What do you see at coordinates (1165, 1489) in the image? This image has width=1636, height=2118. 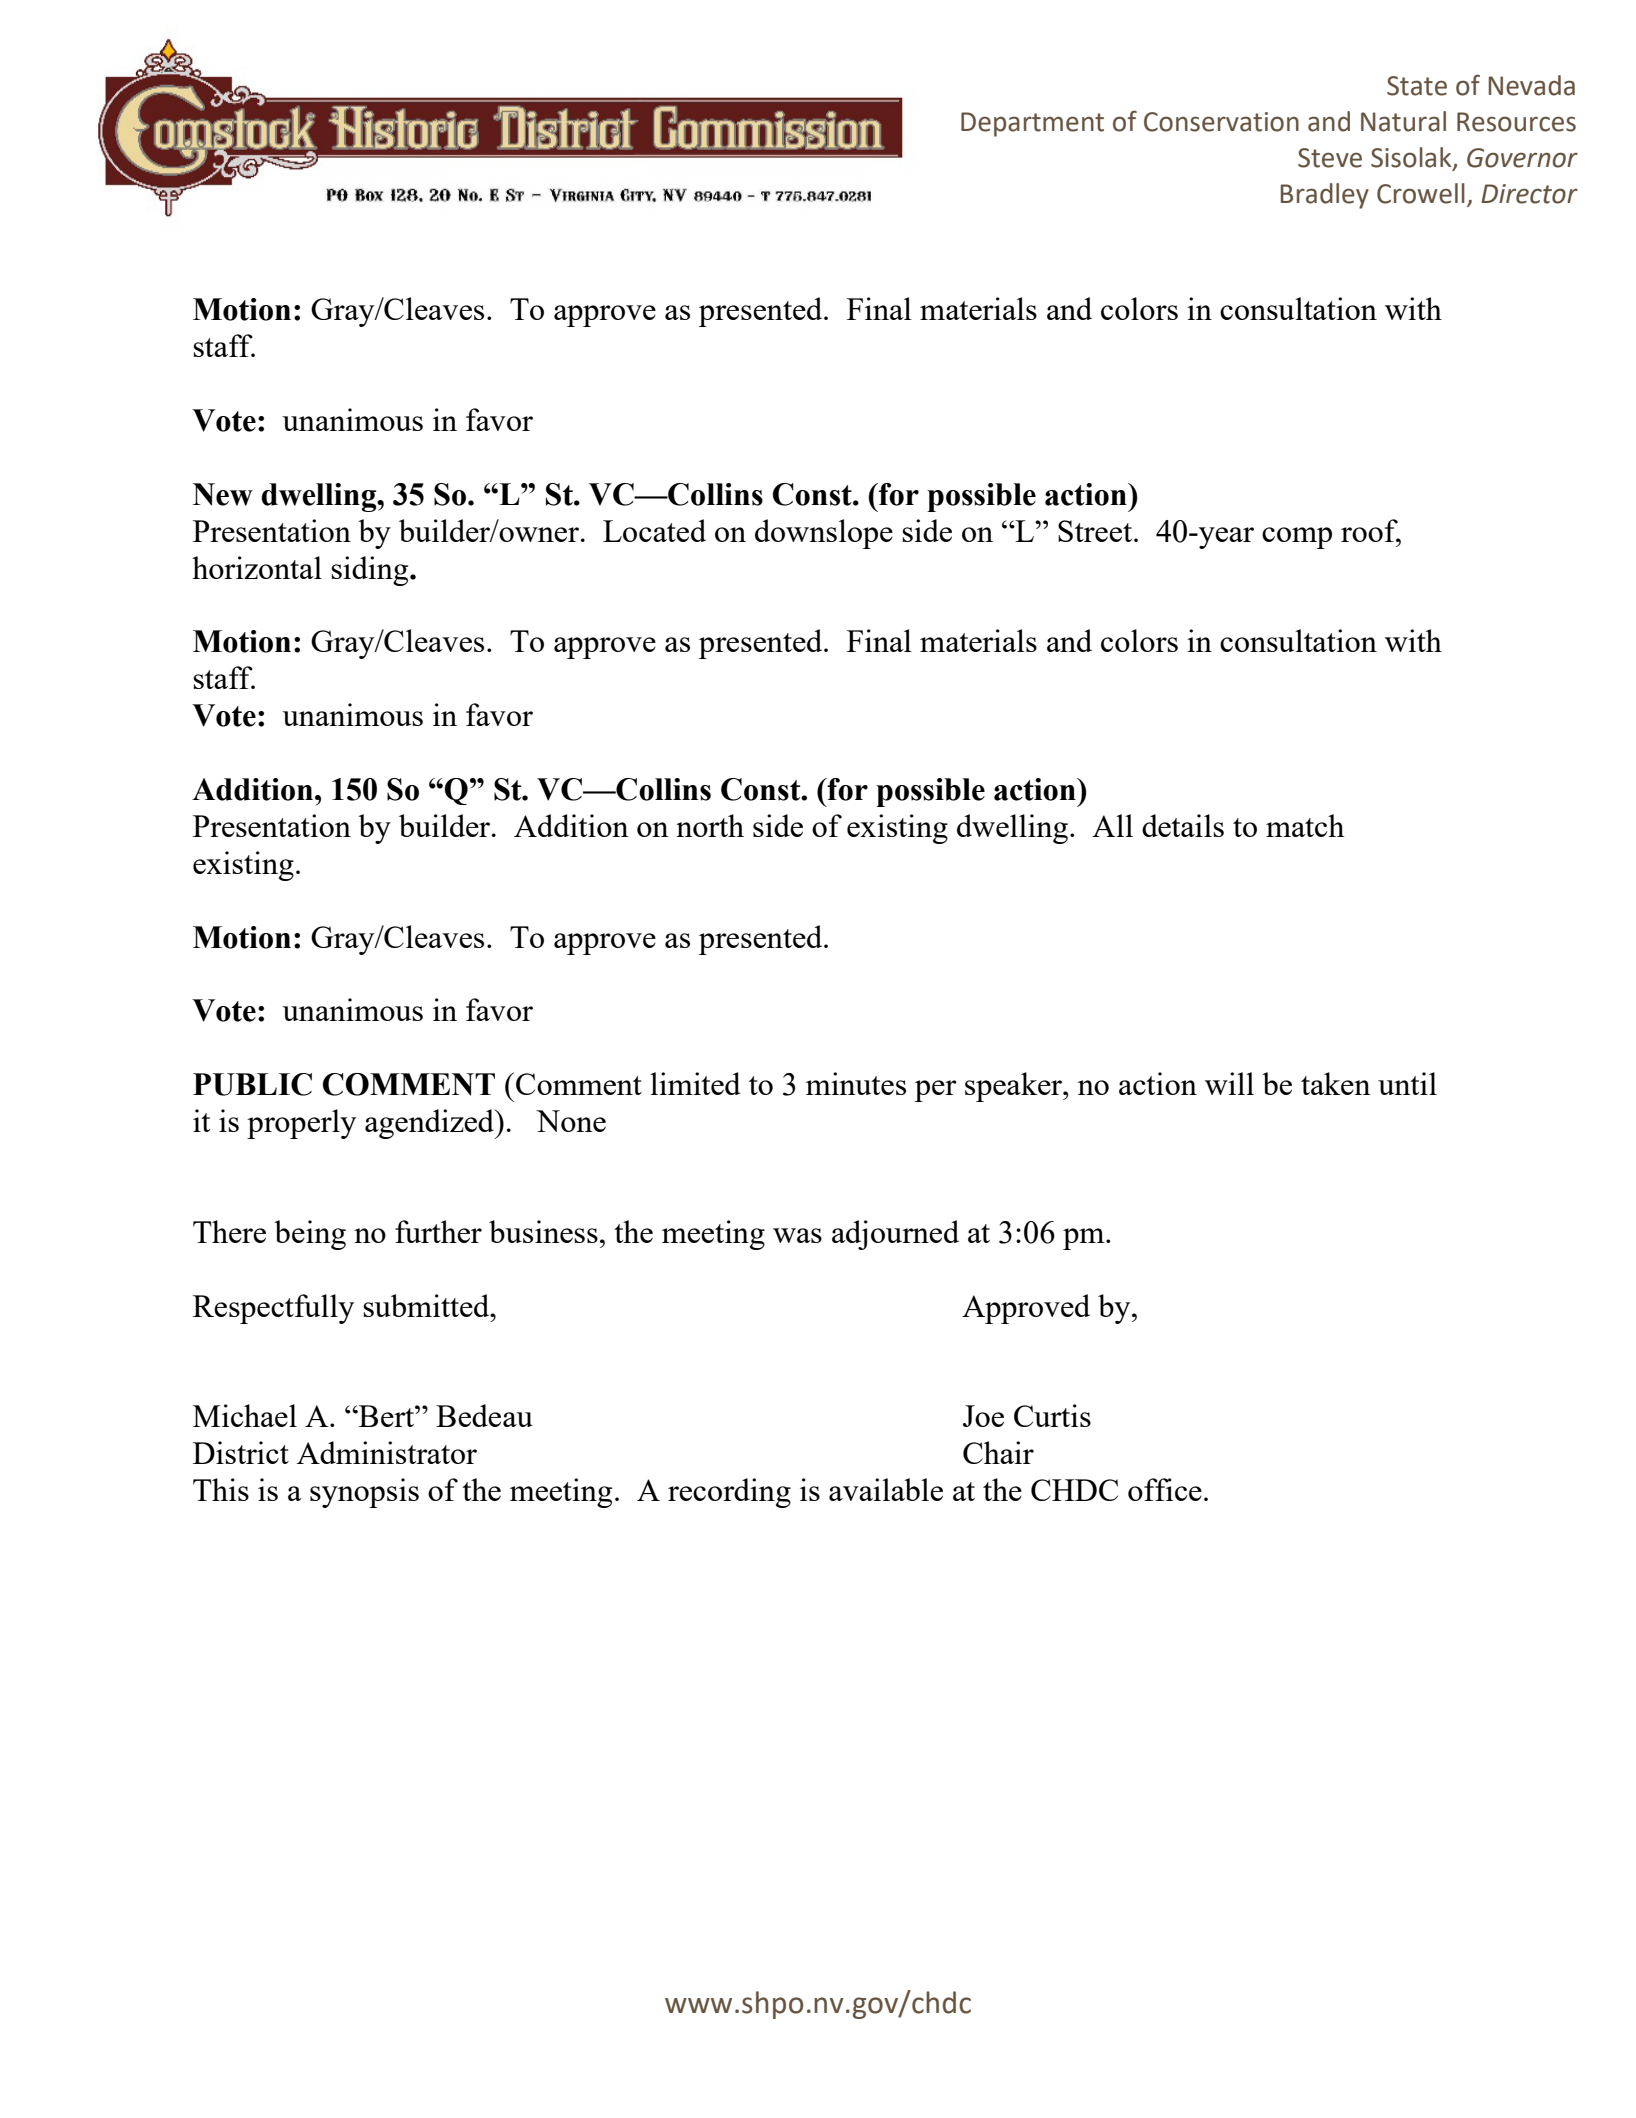 I see `office` at bounding box center [1165, 1489].
